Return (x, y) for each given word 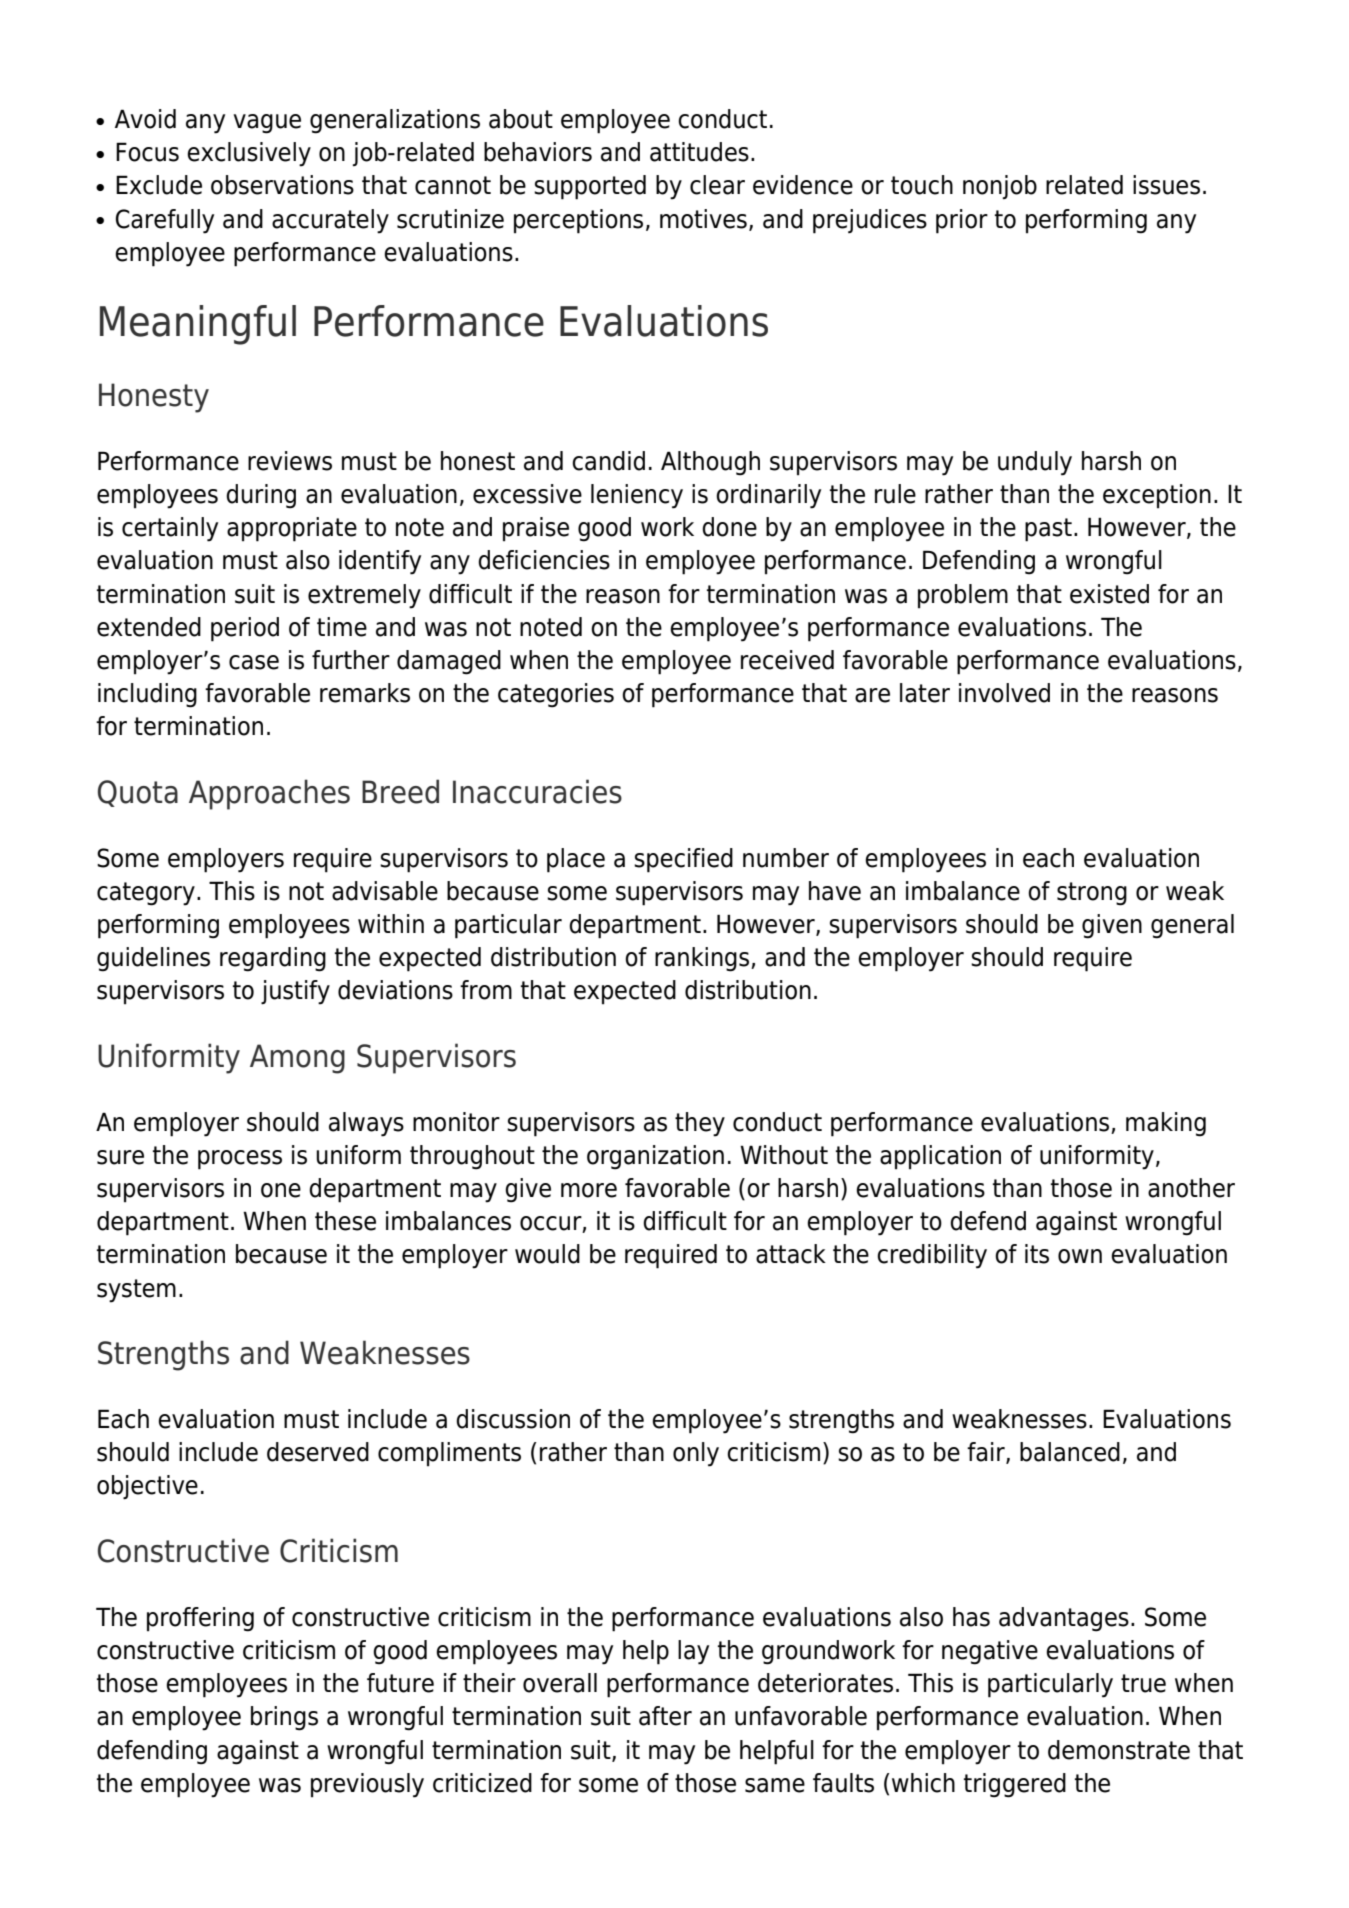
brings (284, 1718)
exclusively (249, 154)
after (665, 1716)
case (254, 662)
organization (655, 1157)
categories (556, 695)
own (1080, 1256)
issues (1166, 185)
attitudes (699, 152)
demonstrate (1119, 1750)
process (240, 1160)
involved (1004, 693)
